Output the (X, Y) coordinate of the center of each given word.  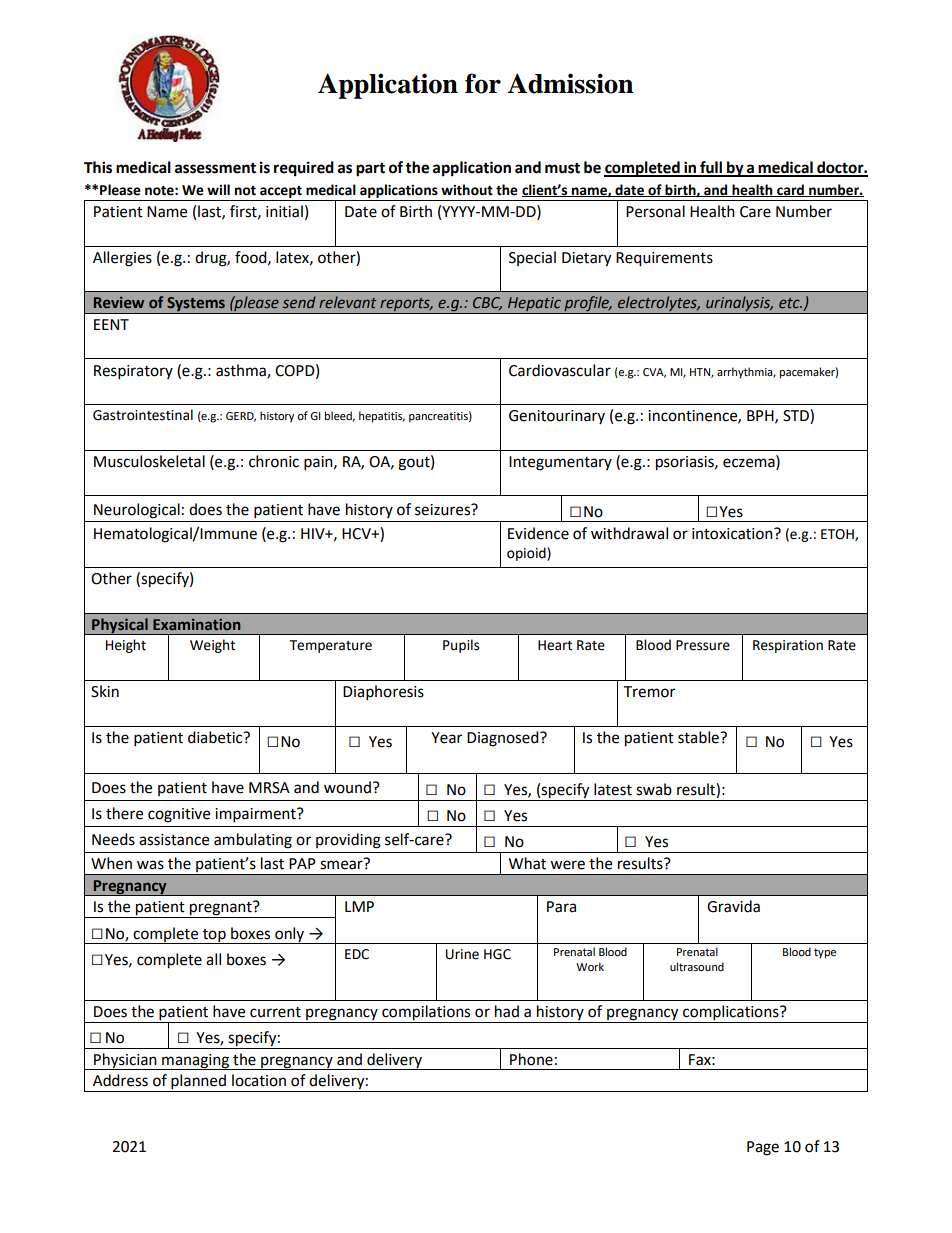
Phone (531, 1059)
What (527, 863)
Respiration (788, 646)
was (150, 865)
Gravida (733, 906)
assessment (215, 168)
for (483, 83)
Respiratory (133, 372)
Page (763, 1148)
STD (797, 416)
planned (198, 1083)
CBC (487, 303)
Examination (196, 624)
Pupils (461, 646)
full (711, 168)
